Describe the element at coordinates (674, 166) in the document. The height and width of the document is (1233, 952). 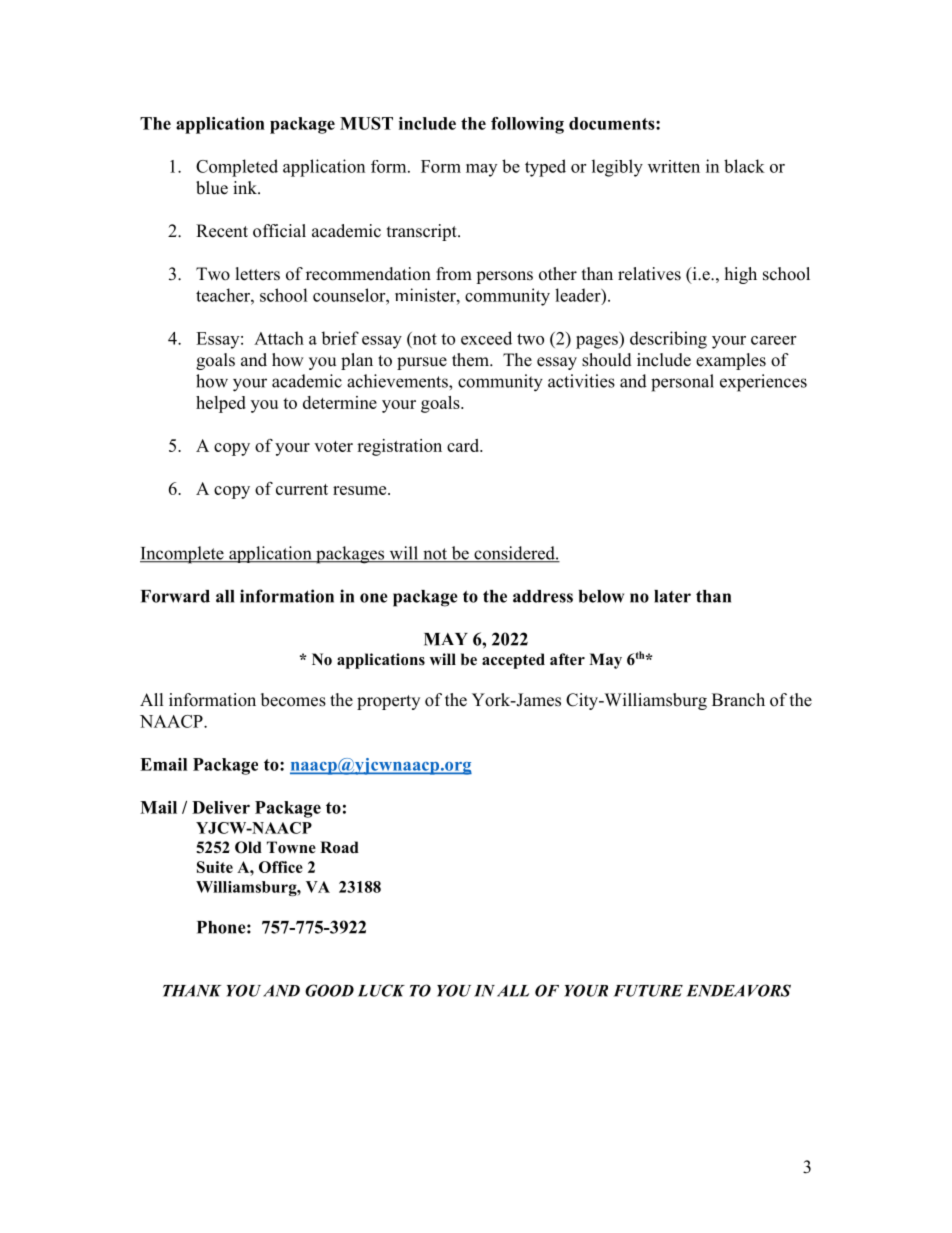
I see `written` at that location.
